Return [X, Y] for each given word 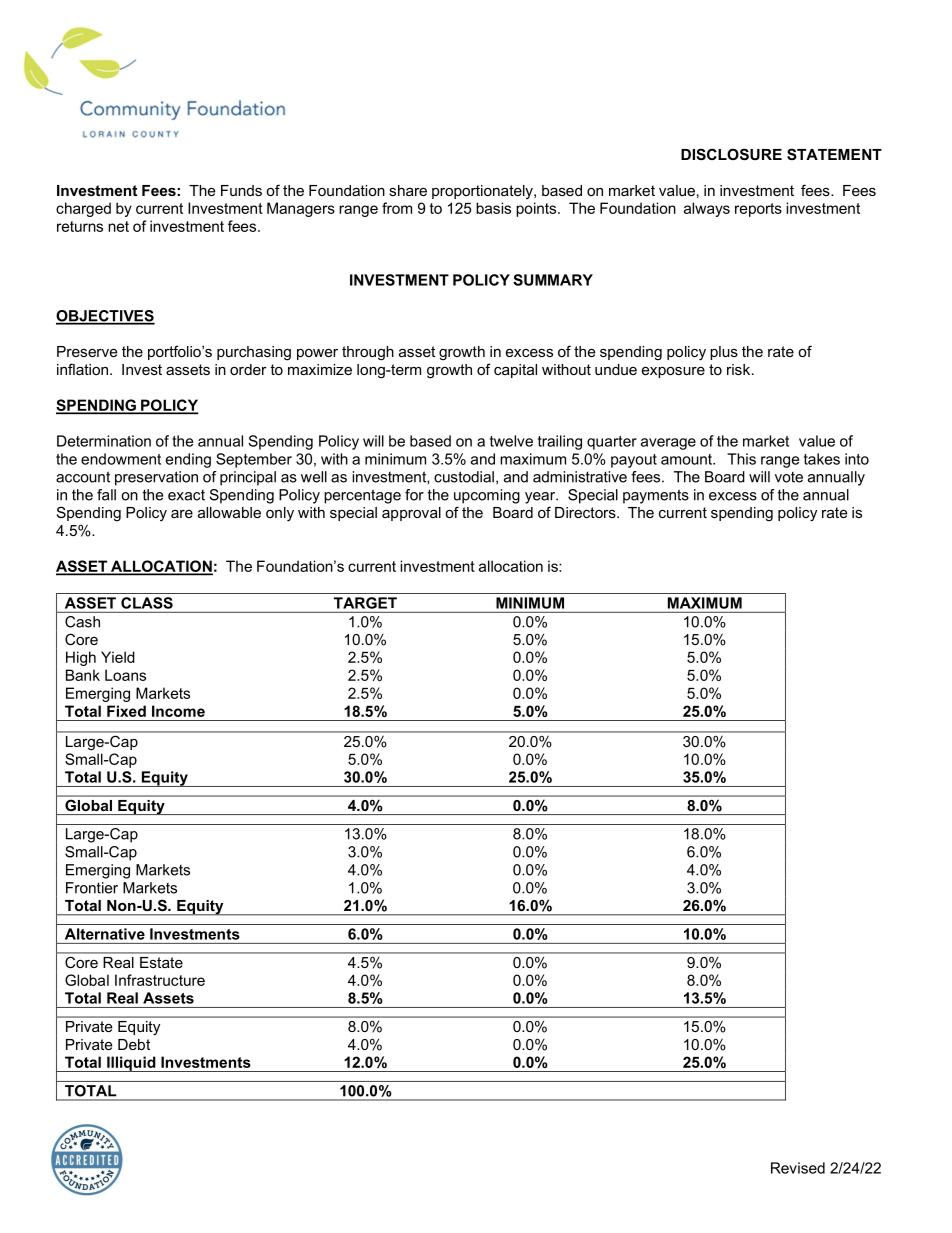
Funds [241, 190]
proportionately [483, 192]
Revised [798, 1168]
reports [758, 210]
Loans [125, 675]
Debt [134, 1044]
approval [411, 514]
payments [656, 496]
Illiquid [131, 1064]
